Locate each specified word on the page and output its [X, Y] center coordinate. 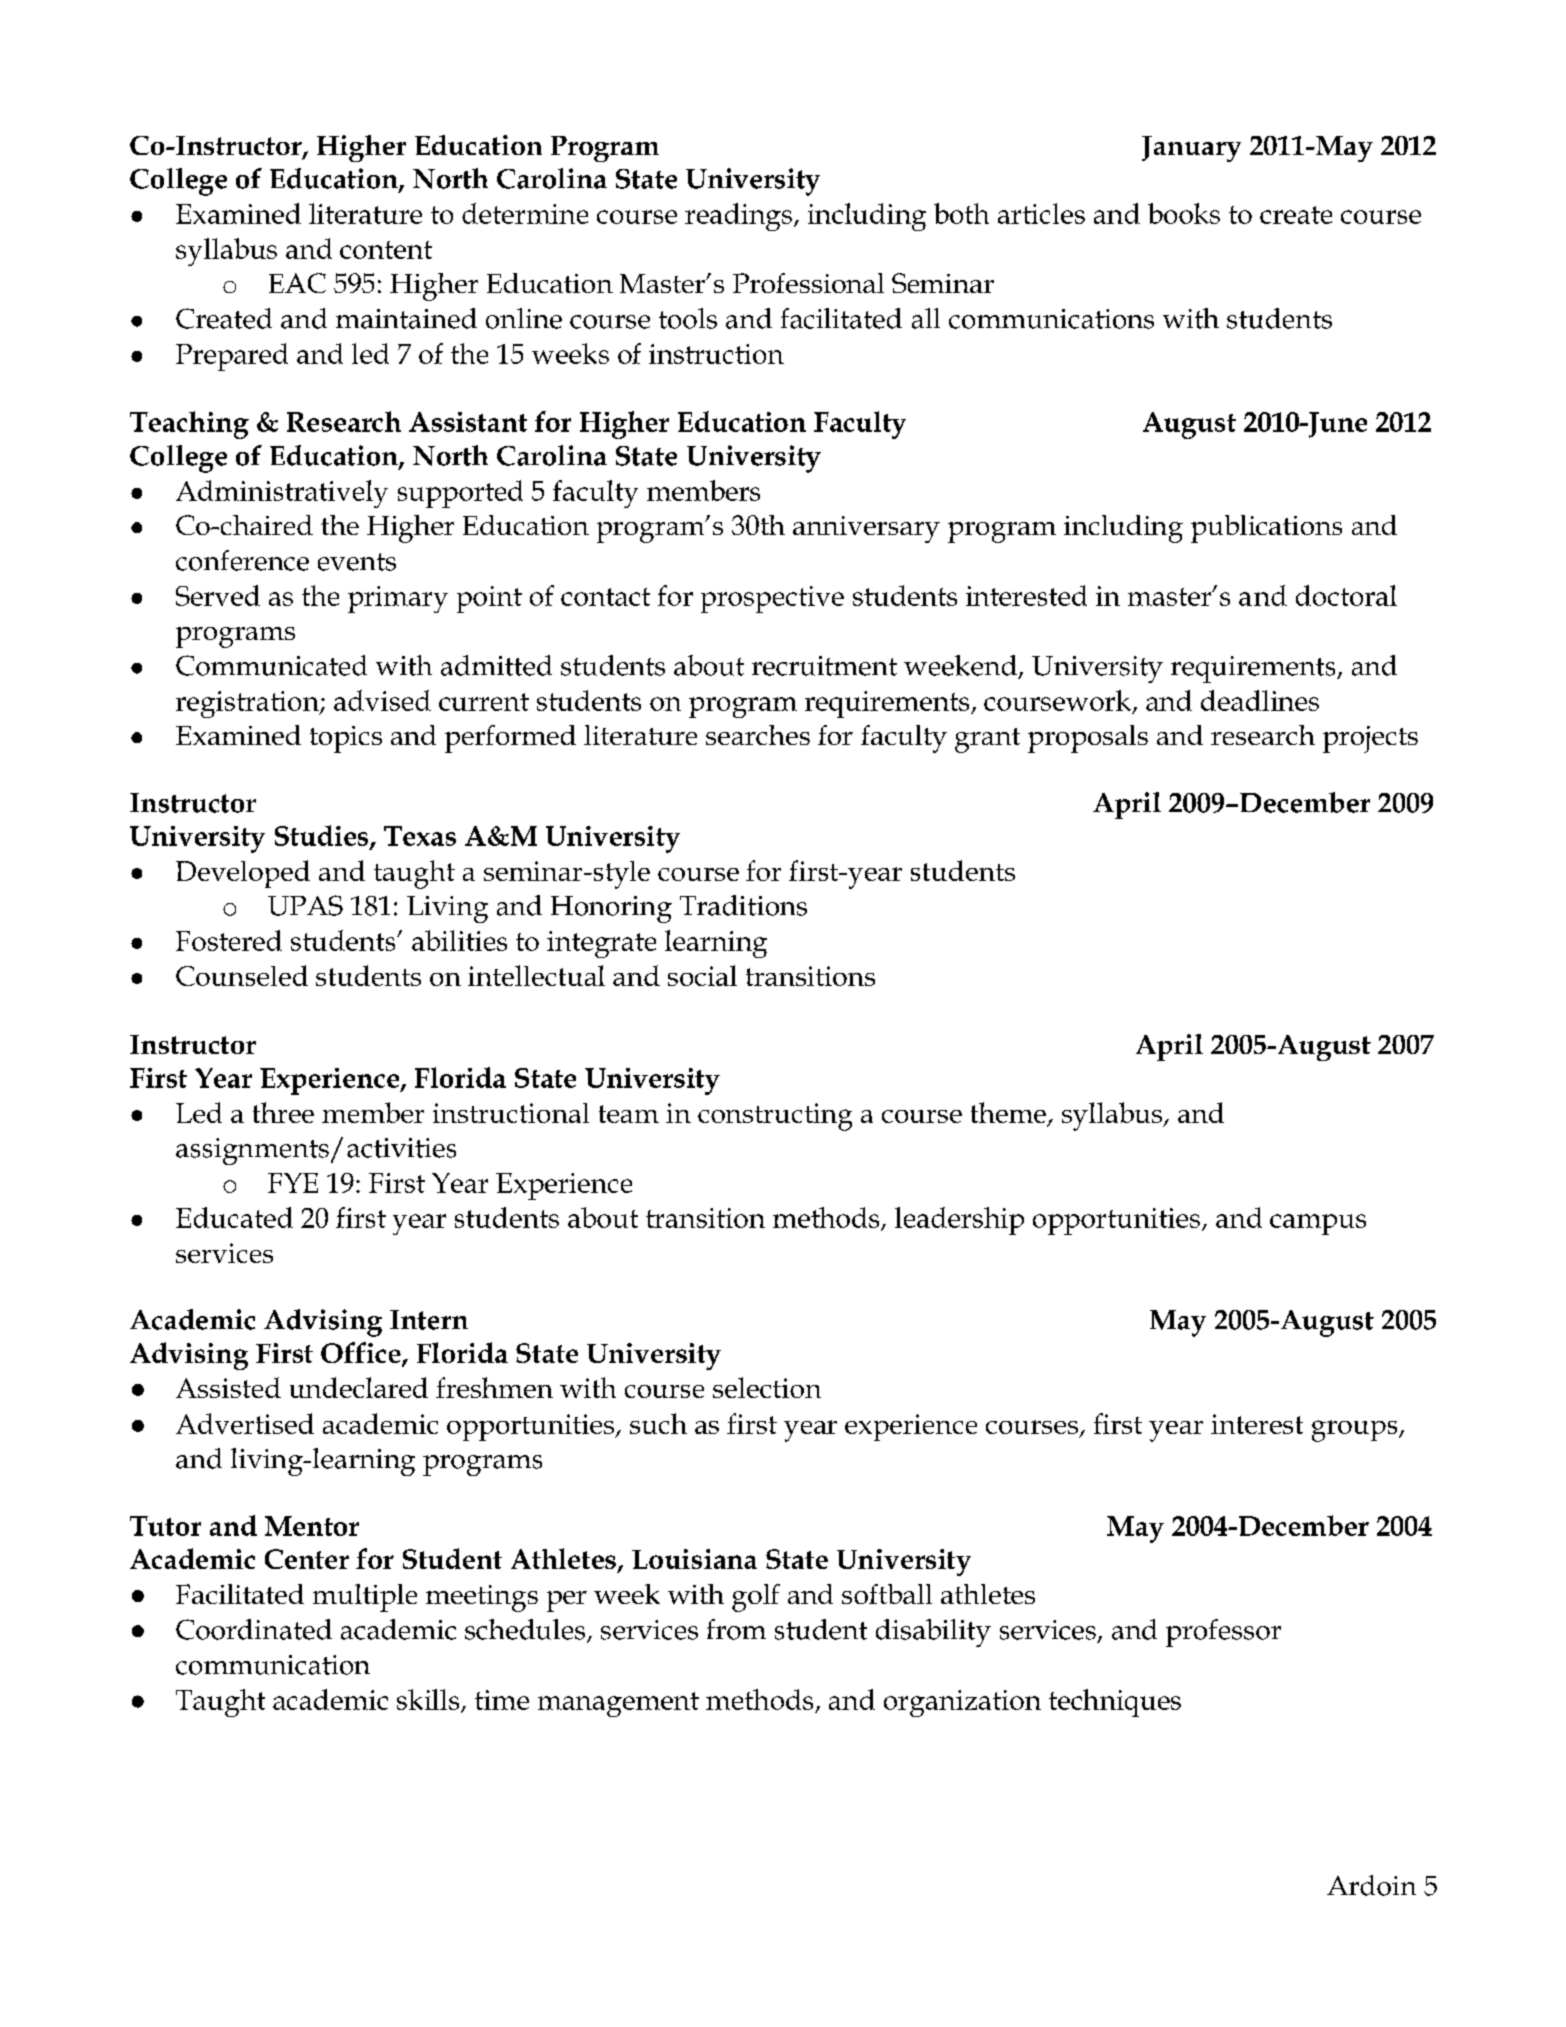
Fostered [229, 940]
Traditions [743, 905]
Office [362, 1353]
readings [738, 217]
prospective [772, 599]
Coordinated [254, 1629]
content [386, 250]
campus [1318, 1224]
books [1184, 213]
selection [767, 1387]
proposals [1088, 739]
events [357, 562]
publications [1266, 529]
